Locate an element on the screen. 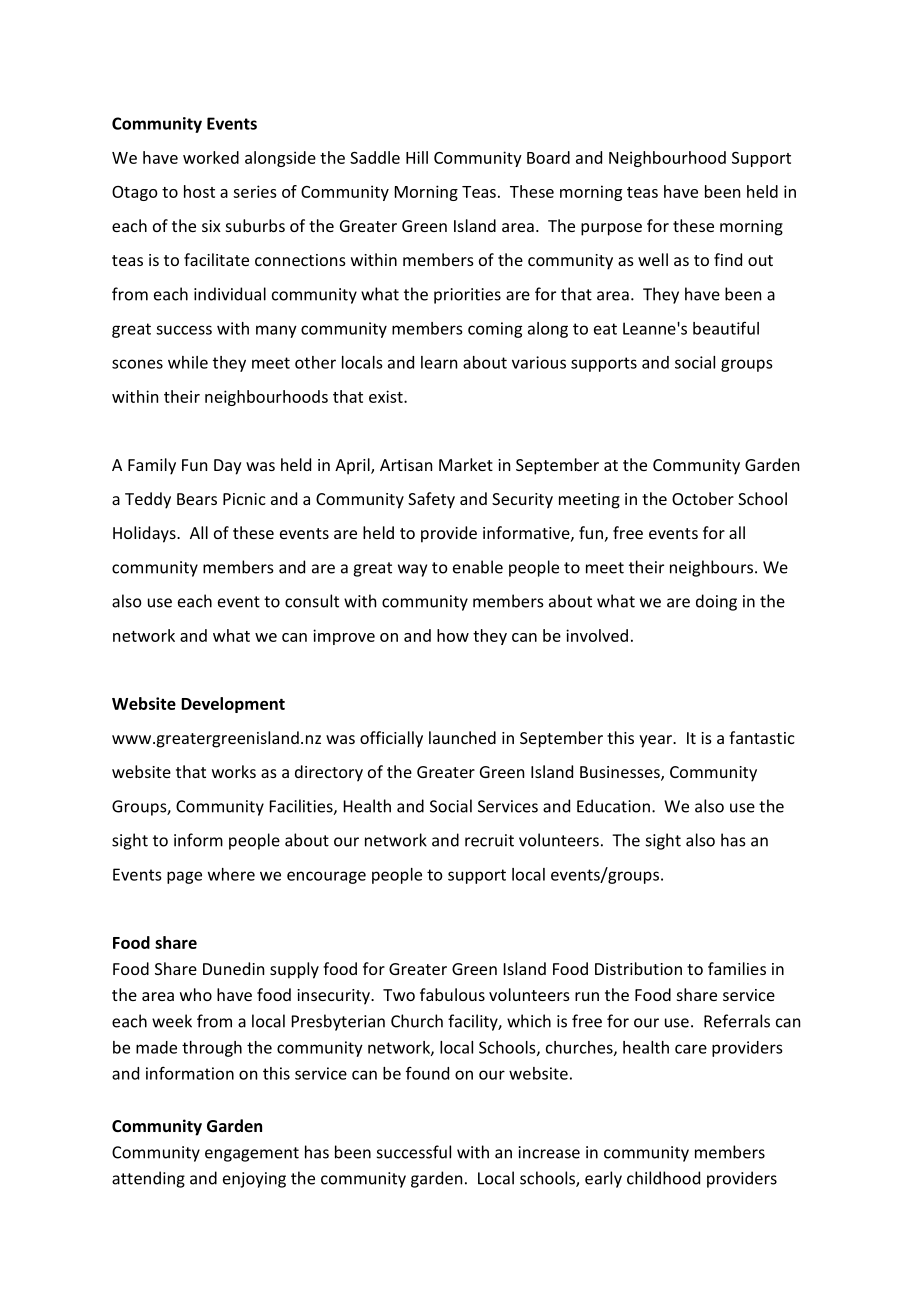 This screenshot has height=1308, width=924. how is located at coordinates (453, 635).
